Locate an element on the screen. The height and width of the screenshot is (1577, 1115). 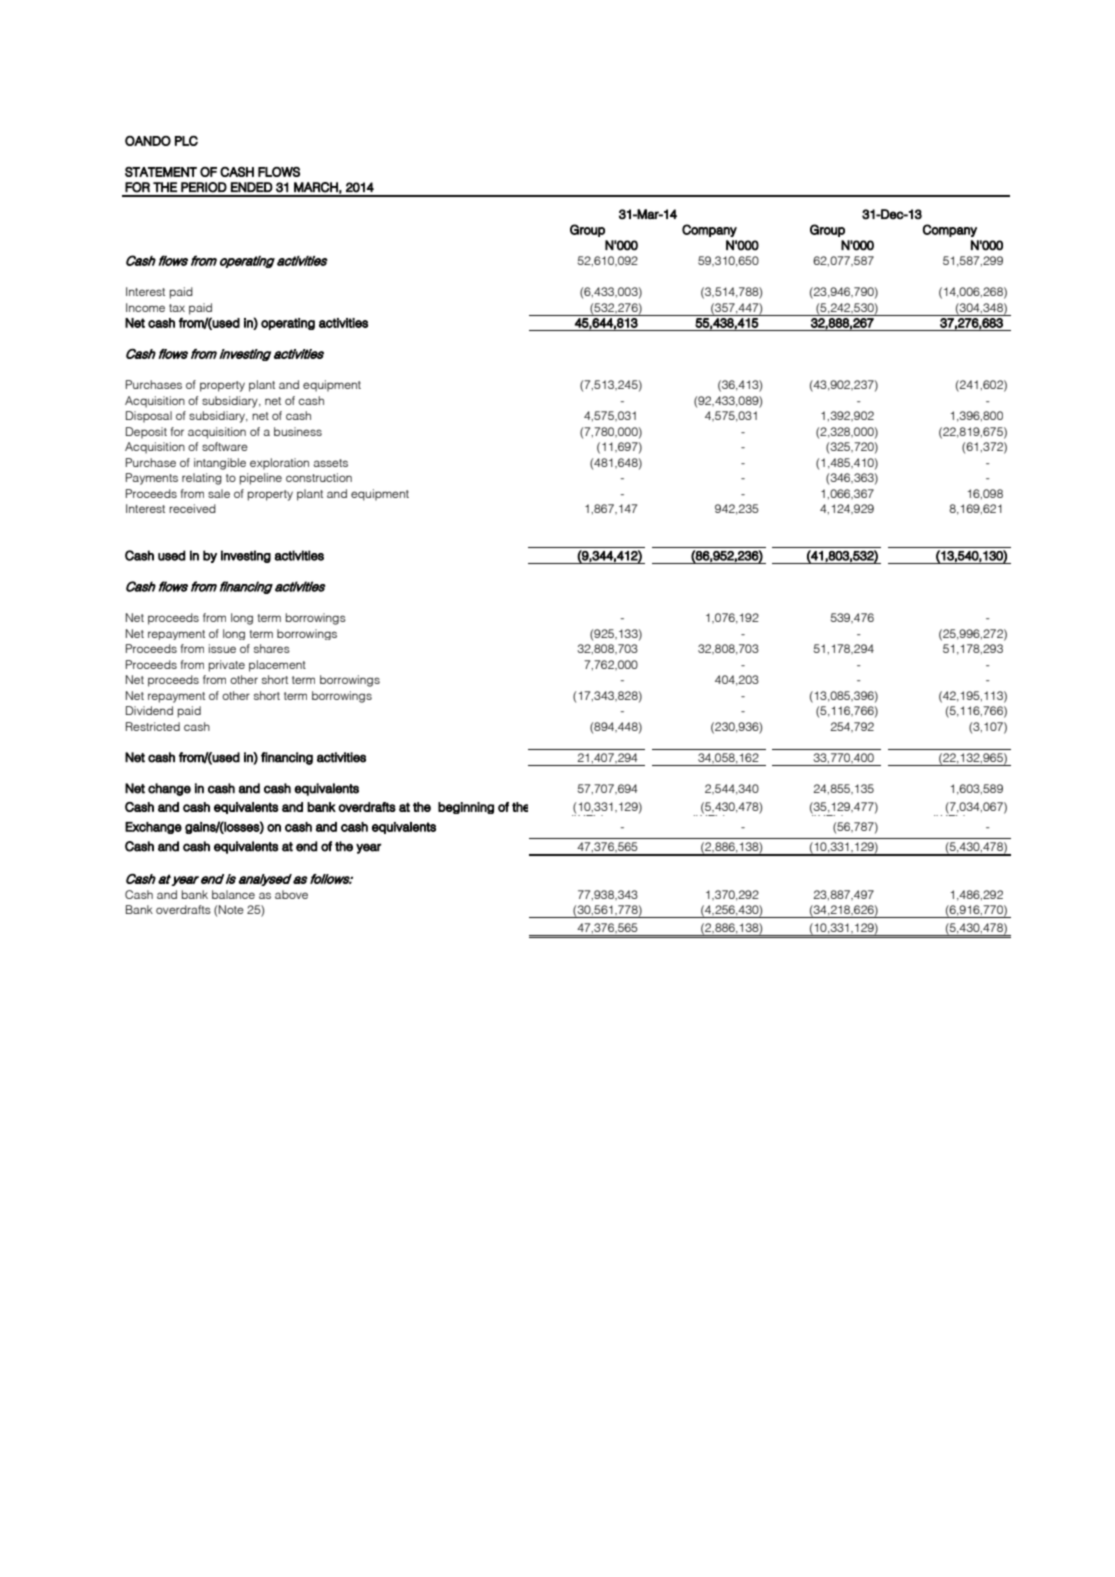
balance is located at coordinates (233, 894).
